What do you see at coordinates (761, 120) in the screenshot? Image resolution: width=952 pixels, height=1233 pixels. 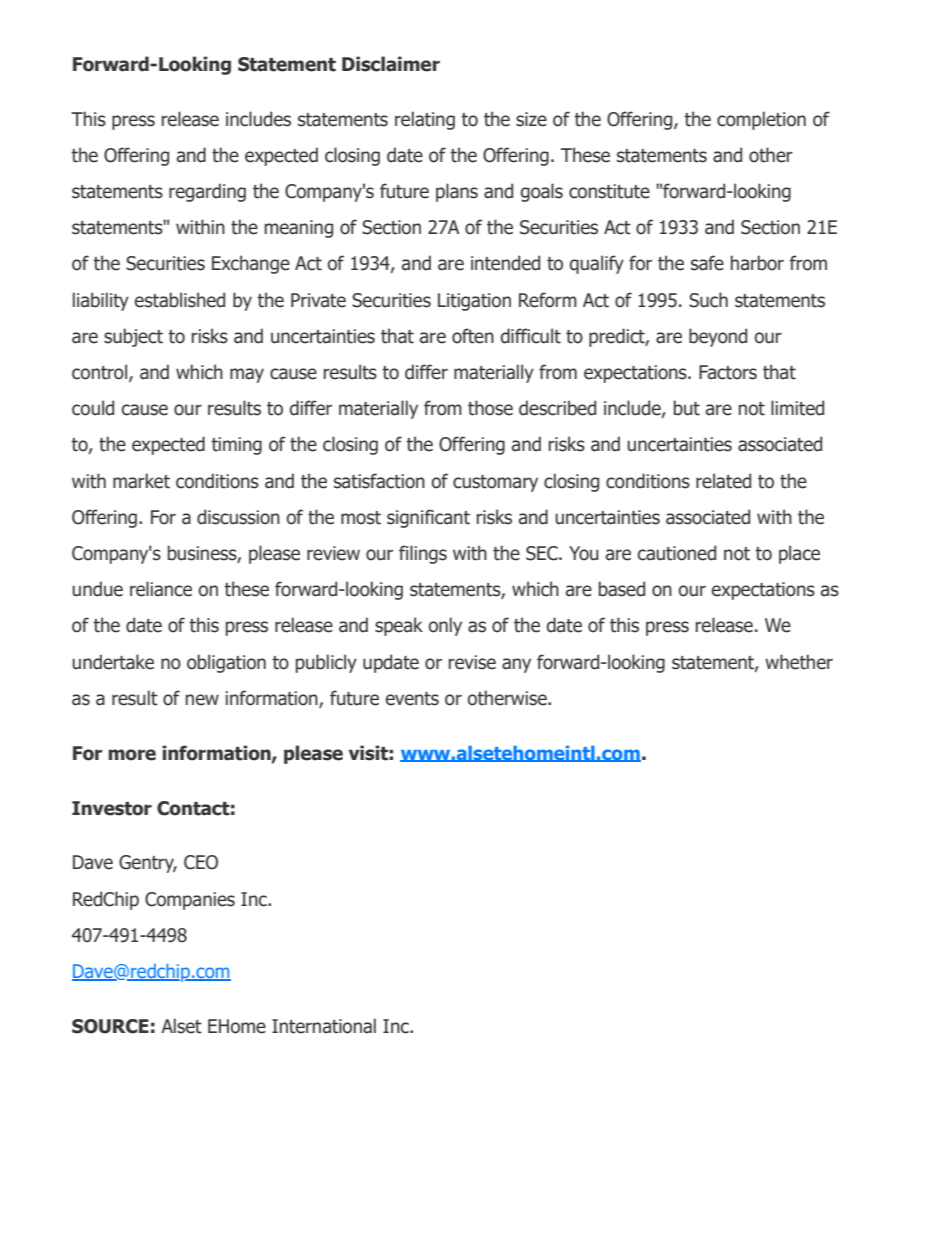 I see `completion` at bounding box center [761, 120].
